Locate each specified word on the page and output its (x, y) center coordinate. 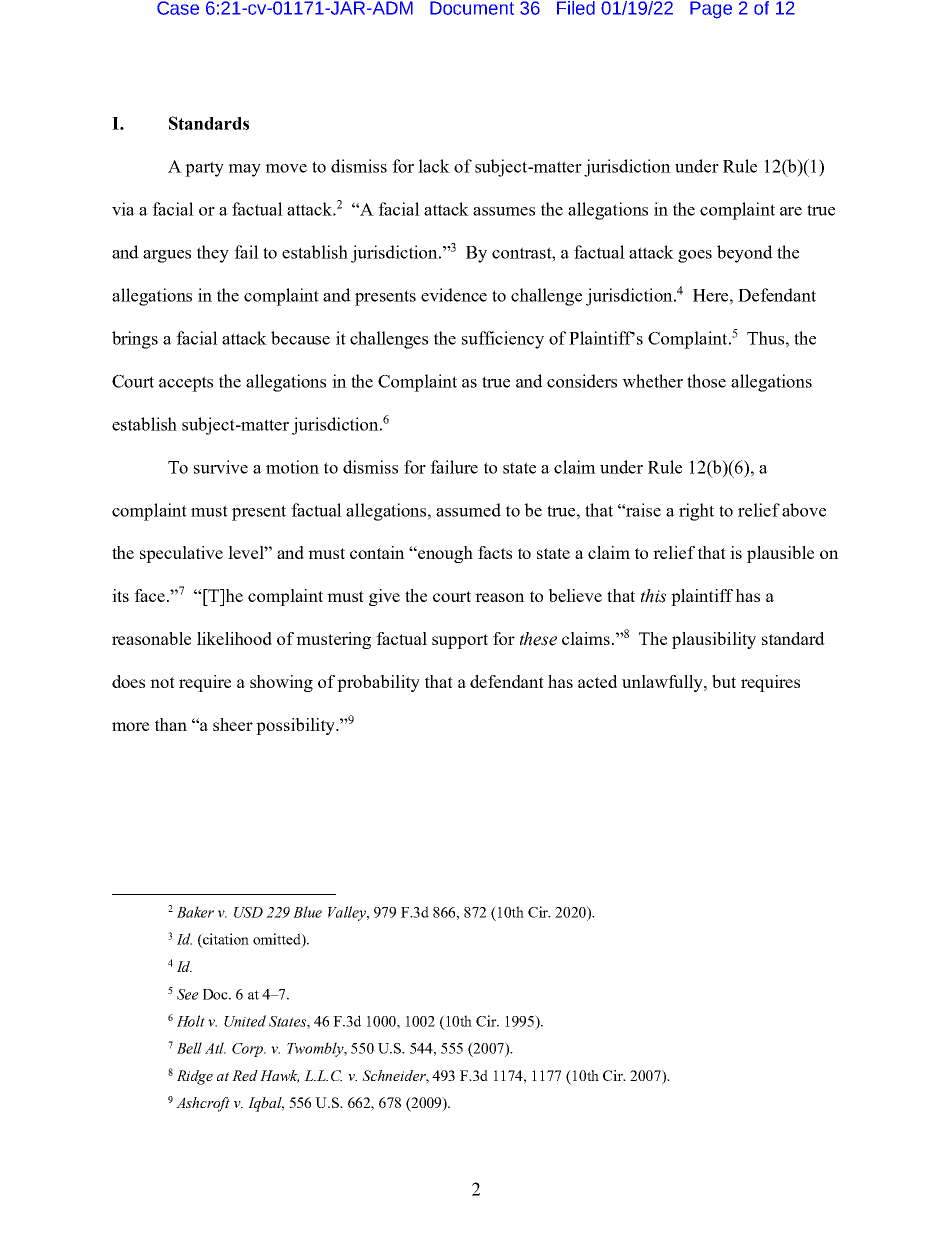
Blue (307, 912)
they (213, 254)
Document (472, 8)
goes (695, 256)
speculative (181, 554)
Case (178, 8)
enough (444, 554)
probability (378, 683)
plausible (780, 554)
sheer (233, 724)
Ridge (195, 1077)
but (724, 681)
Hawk (279, 1076)
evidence (454, 295)
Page (711, 10)
